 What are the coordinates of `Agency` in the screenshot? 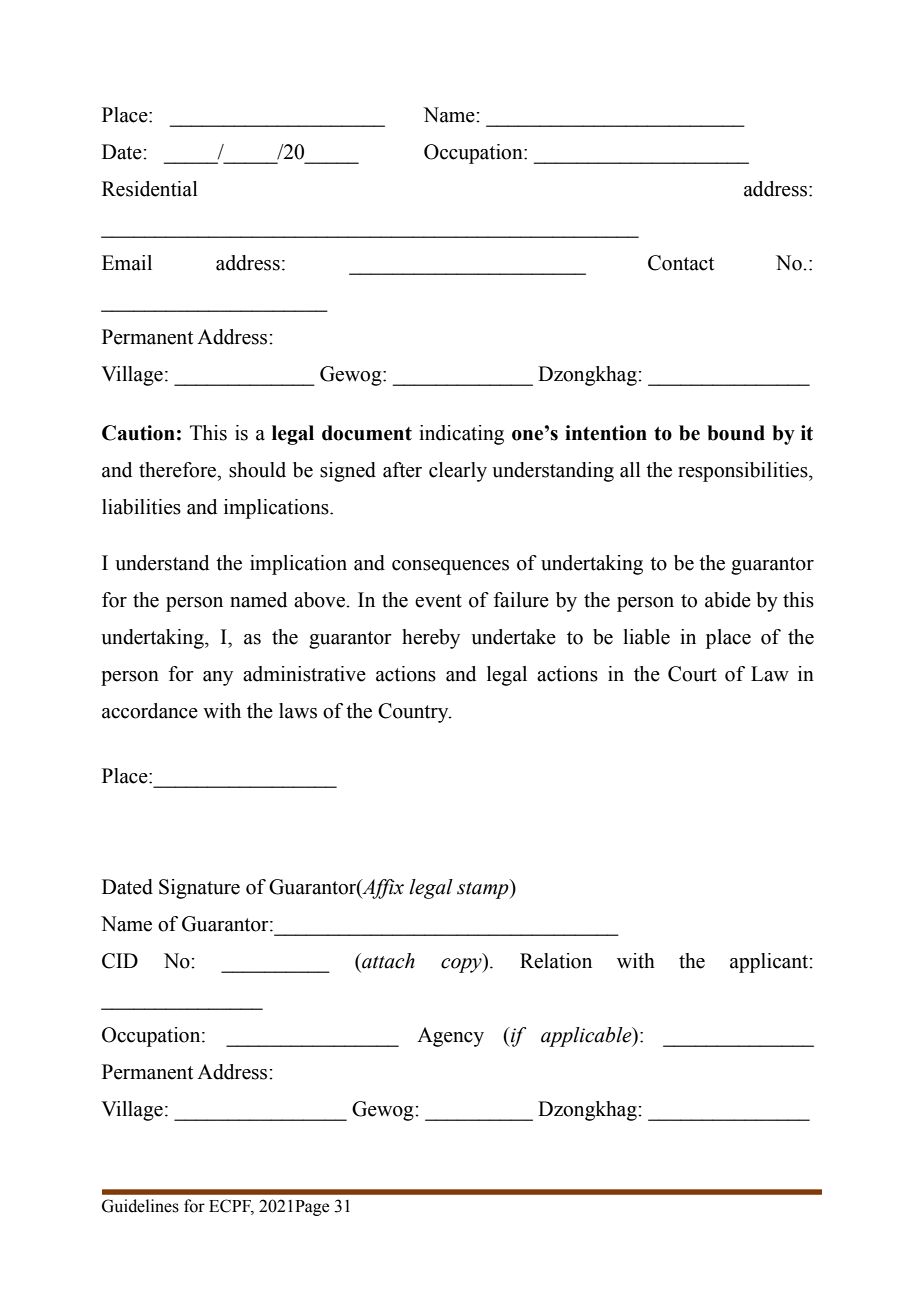 It's located at (450, 1037).
